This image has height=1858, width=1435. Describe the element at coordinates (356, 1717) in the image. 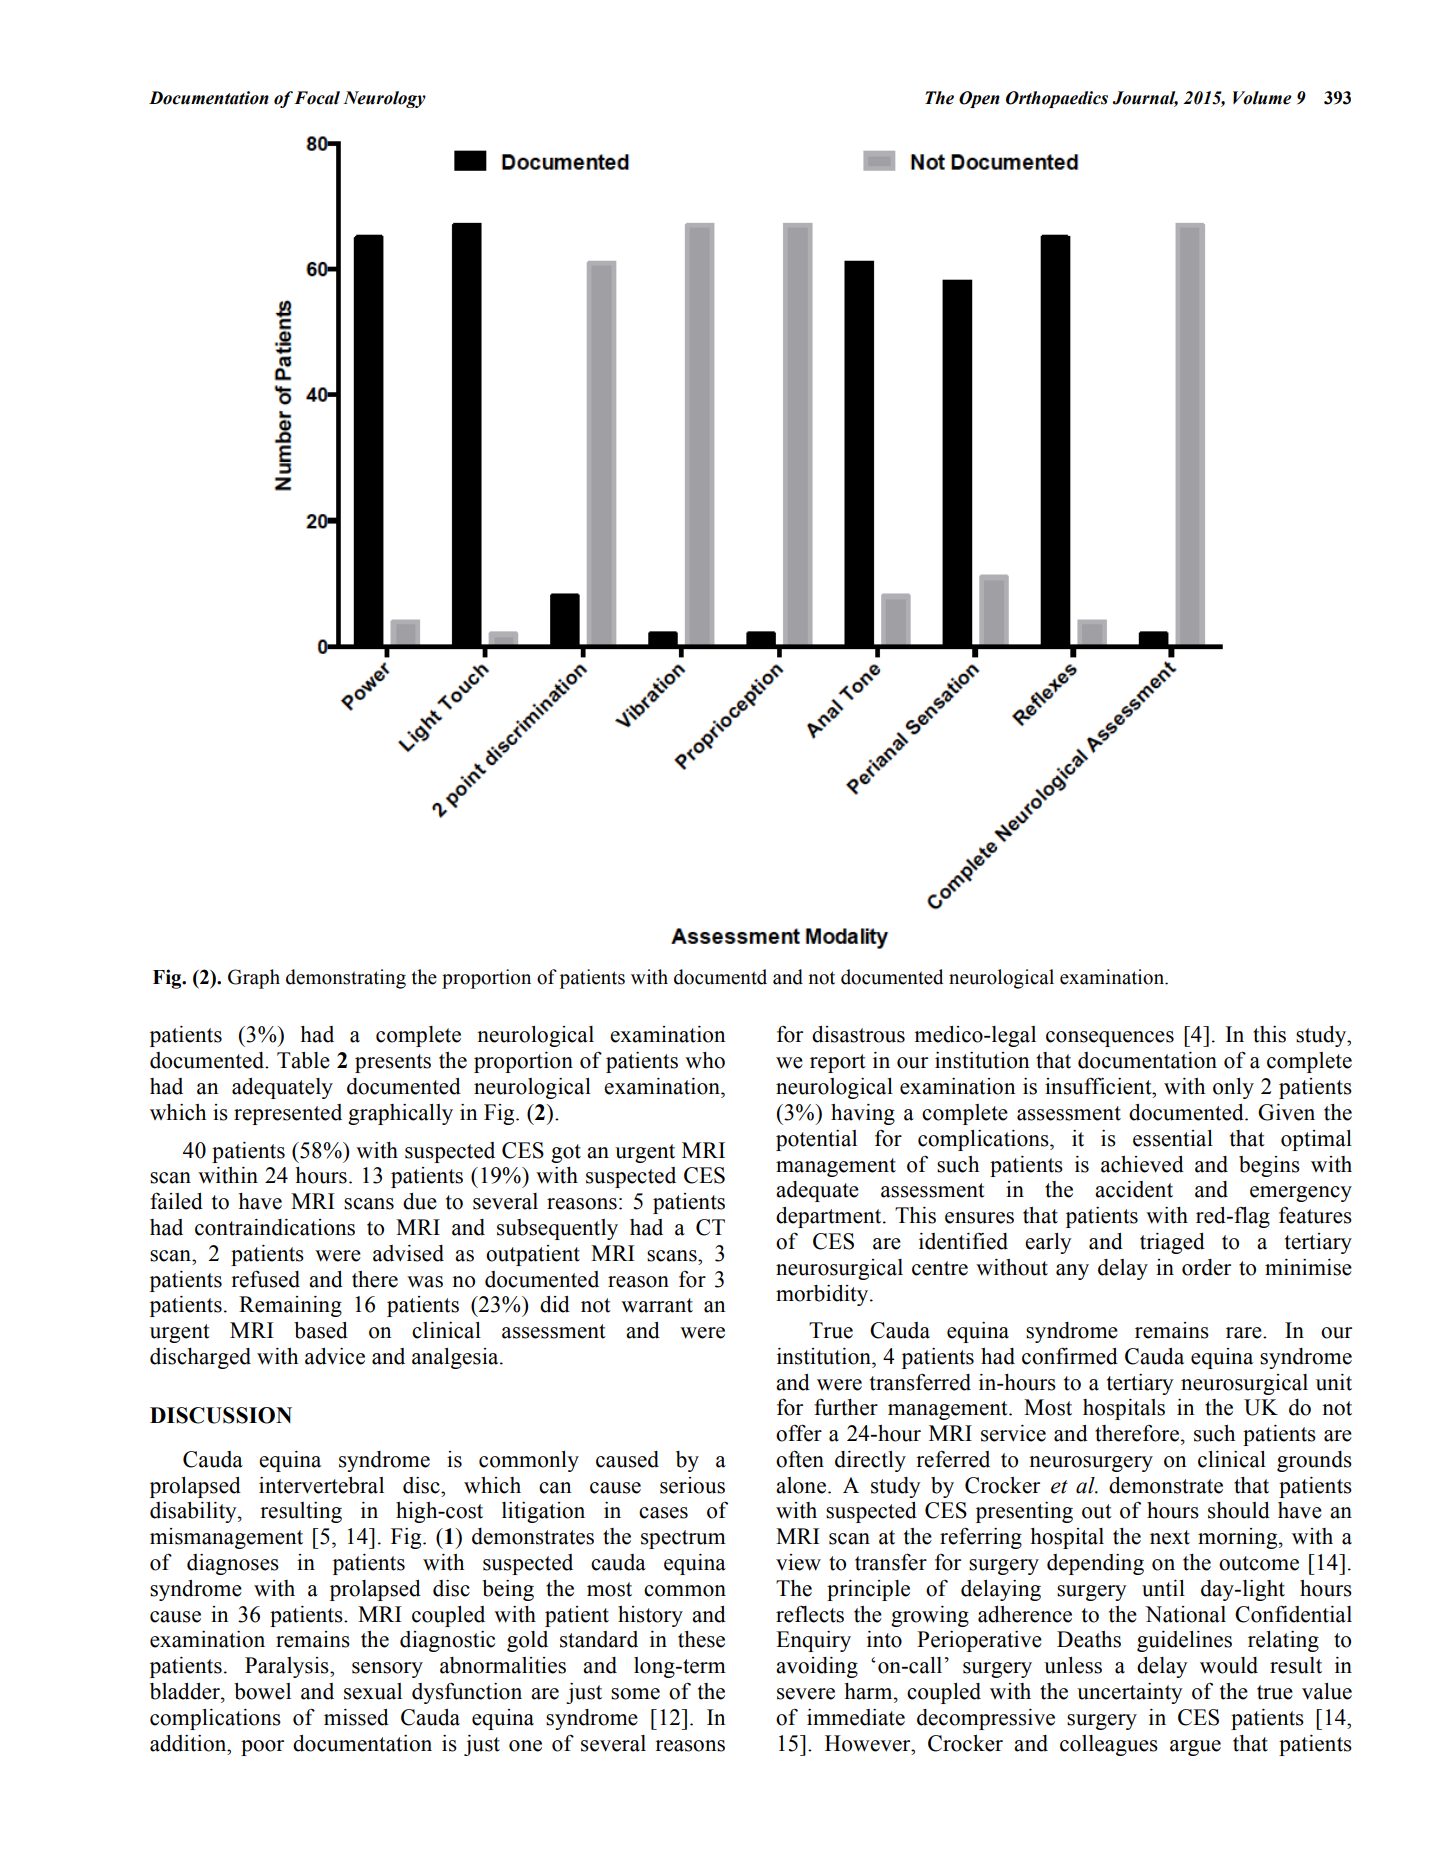

I see `missed` at that location.
